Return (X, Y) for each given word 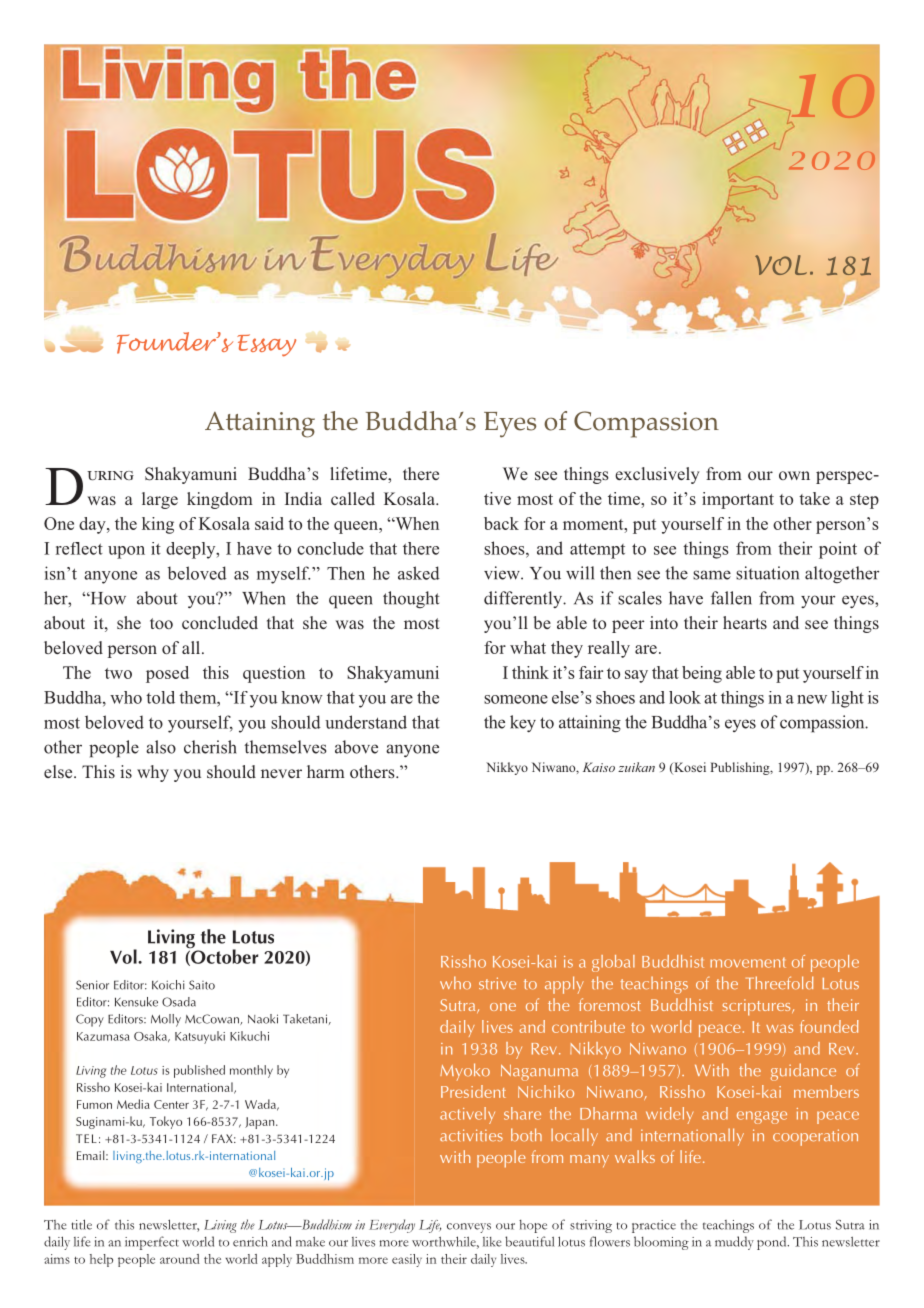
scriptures (758, 1007)
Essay (266, 345)
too (161, 623)
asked (419, 573)
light (847, 699)
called (353, 498)
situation (767, 573)
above (356, 747)
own (794, 475)
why (153, 773)
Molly (166, 1020)
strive (497, 983)
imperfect (152, 1243)
